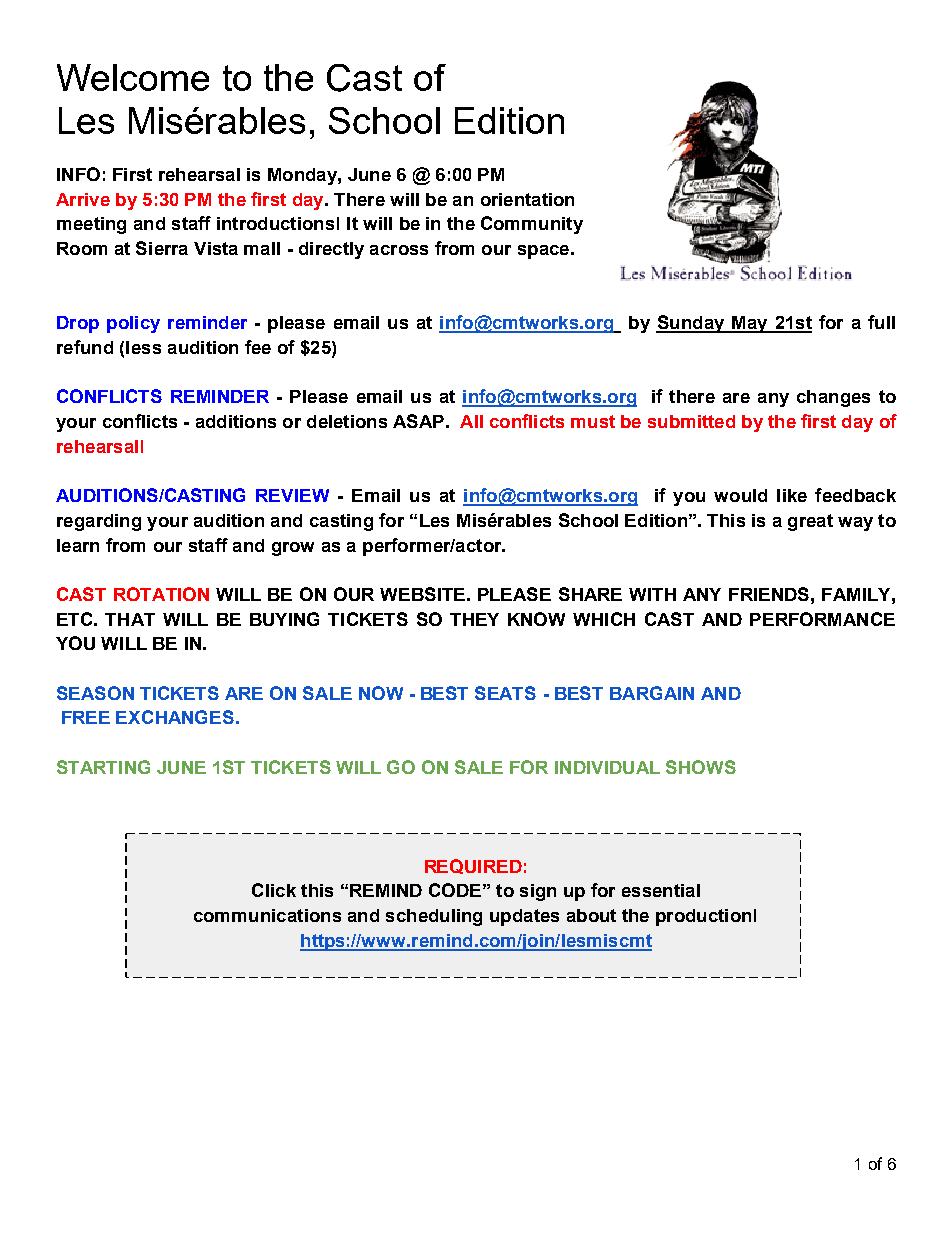 The height and width of the screenshot is (1233, 952). Describe the element at coordinates (133, 77) in the screenshot. I see `Welcome` at that location.
